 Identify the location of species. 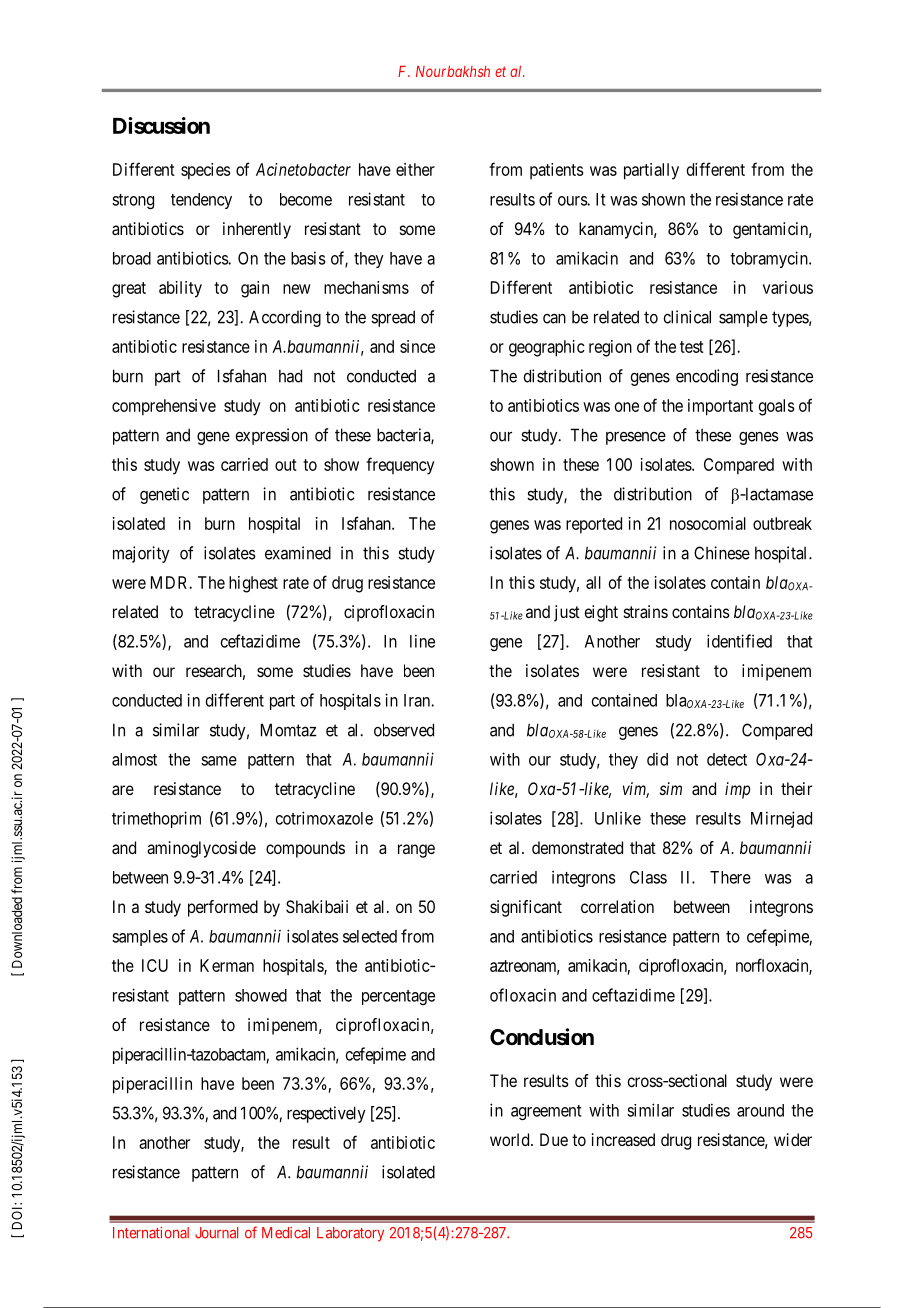
(206, 171).
